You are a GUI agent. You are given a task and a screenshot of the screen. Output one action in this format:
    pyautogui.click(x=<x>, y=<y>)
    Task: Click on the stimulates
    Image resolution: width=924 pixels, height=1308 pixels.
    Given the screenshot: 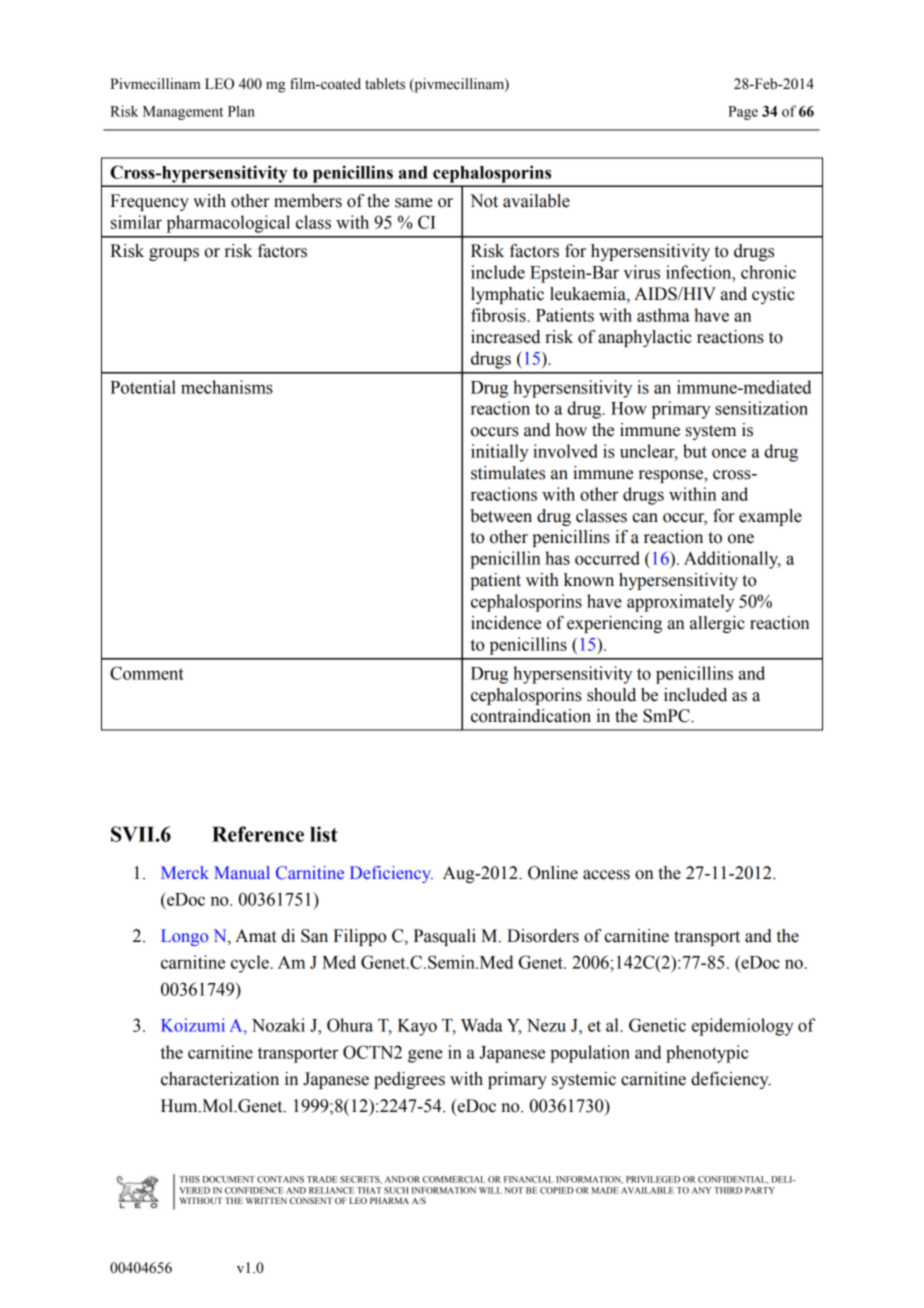 What is the action you would take?
    pyautogui.click(x=508, y=473)
